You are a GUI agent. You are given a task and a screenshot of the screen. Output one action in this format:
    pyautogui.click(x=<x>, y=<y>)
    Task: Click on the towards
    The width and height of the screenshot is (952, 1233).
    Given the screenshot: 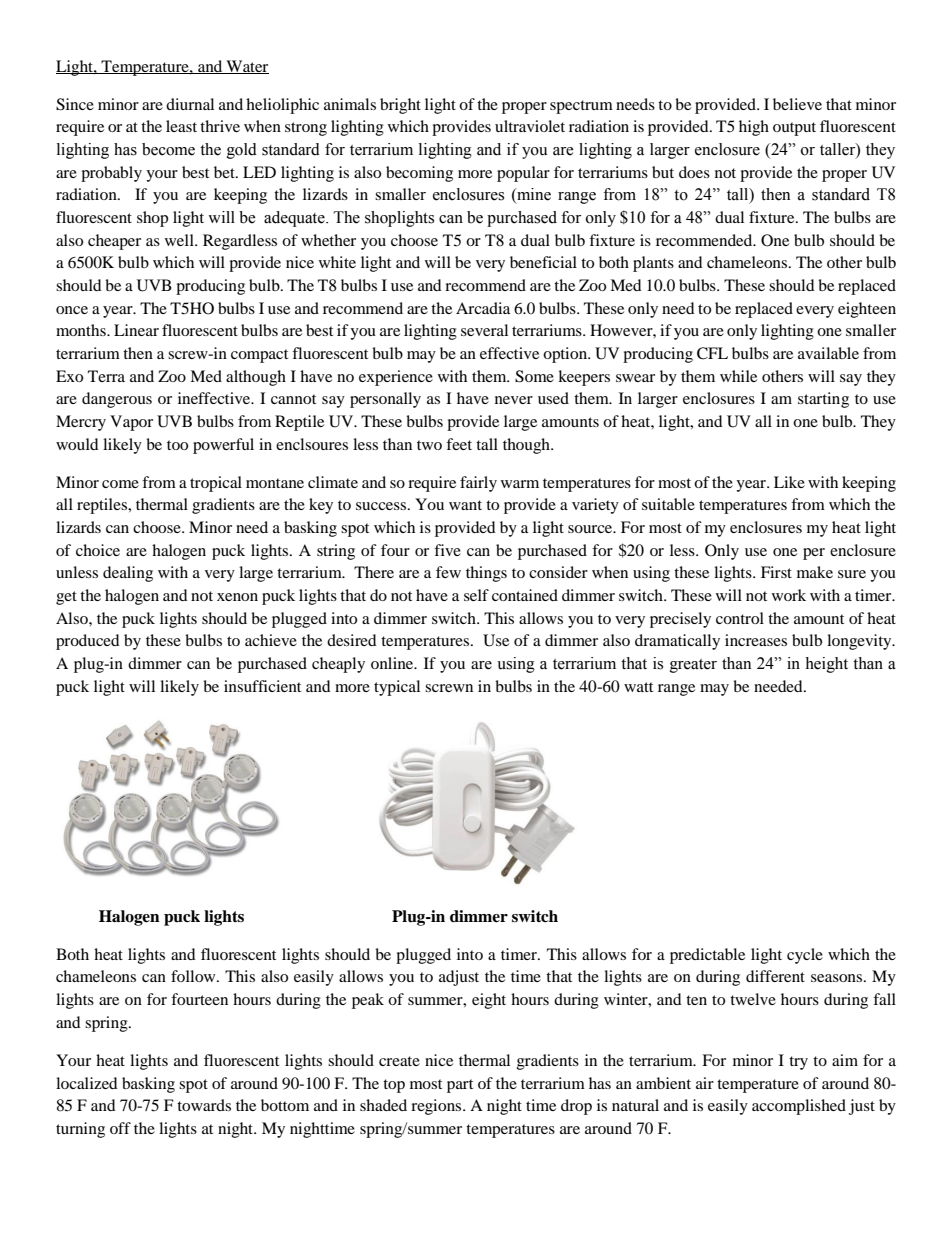 What is the action you would take?
    pyautogui.click(x=204, y=1105)
